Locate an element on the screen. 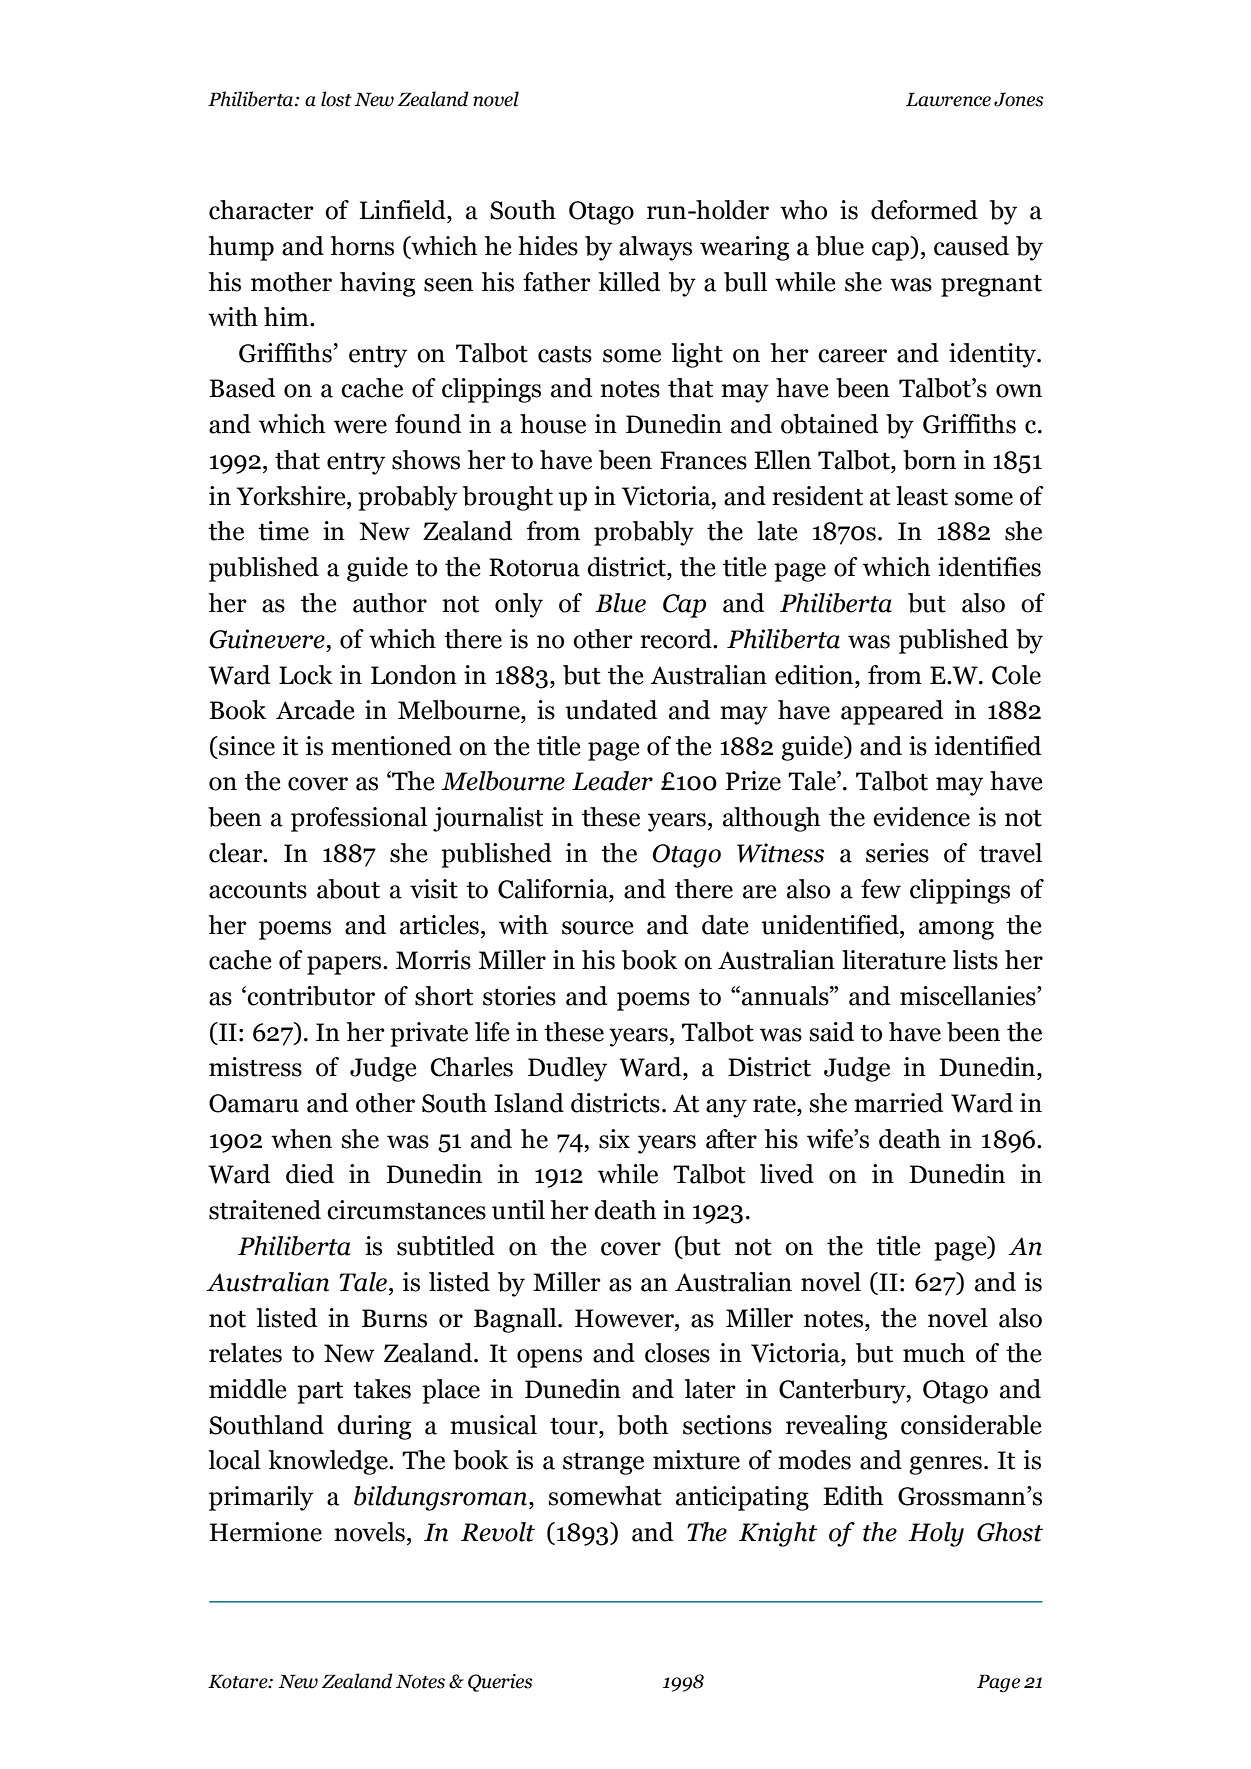 Image resolution: width=1251 pixels, height=1769 pixels. Burns is located at coordinates (394, 1318).
